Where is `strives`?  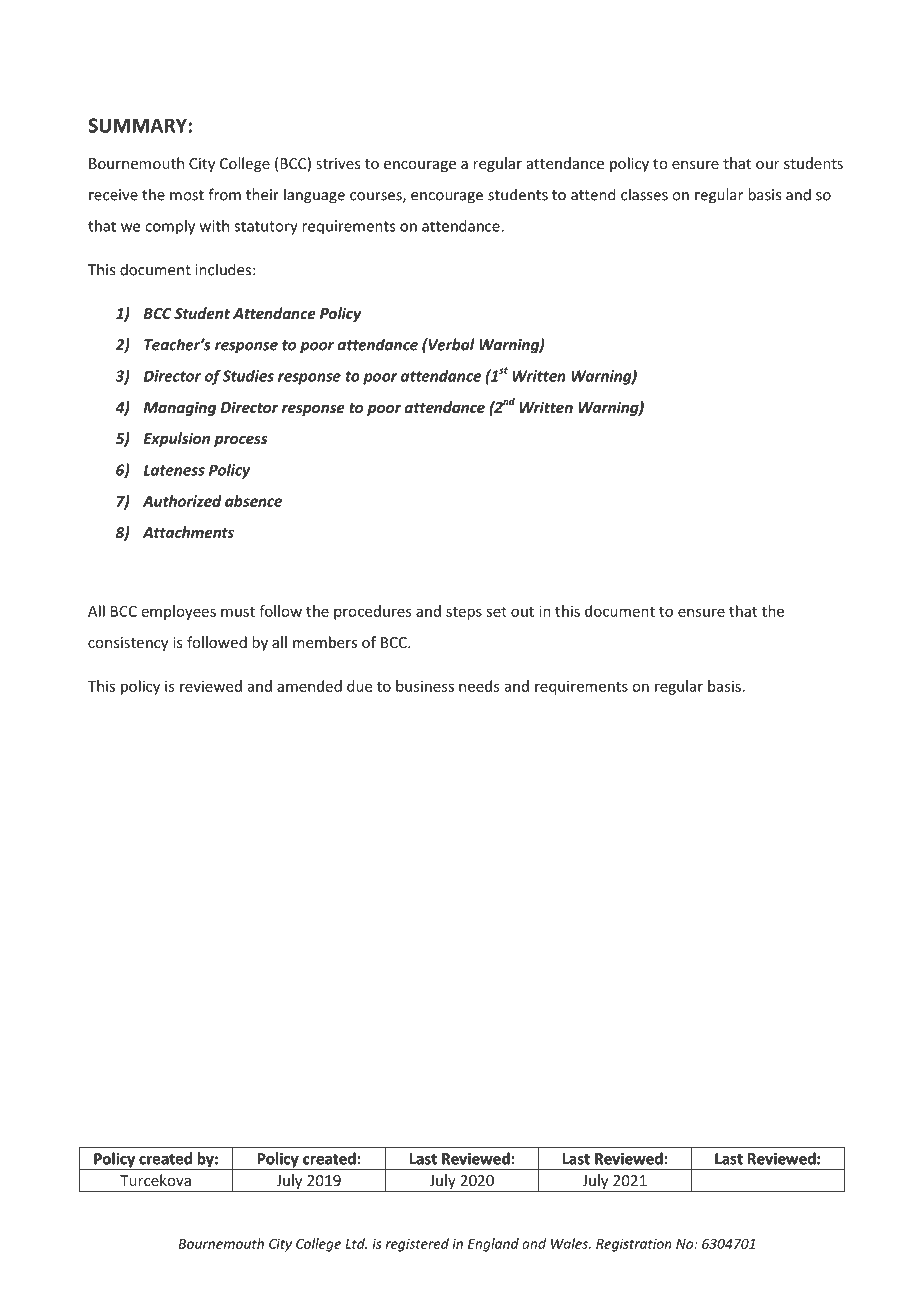 strives is located at coordinates (338, 163).
